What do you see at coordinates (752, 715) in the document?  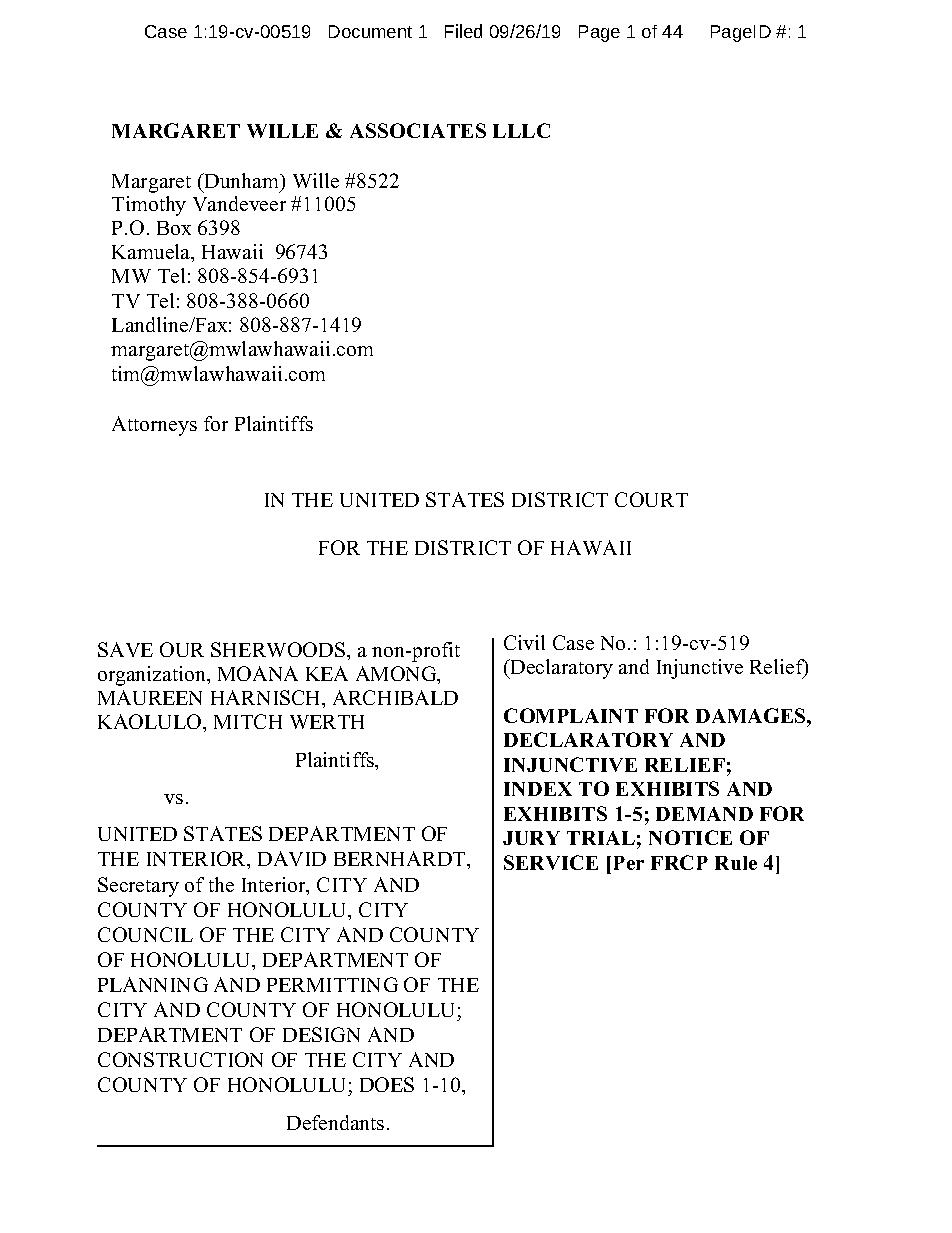 I see `DAMAGES` at bounding box center [752, 715].
